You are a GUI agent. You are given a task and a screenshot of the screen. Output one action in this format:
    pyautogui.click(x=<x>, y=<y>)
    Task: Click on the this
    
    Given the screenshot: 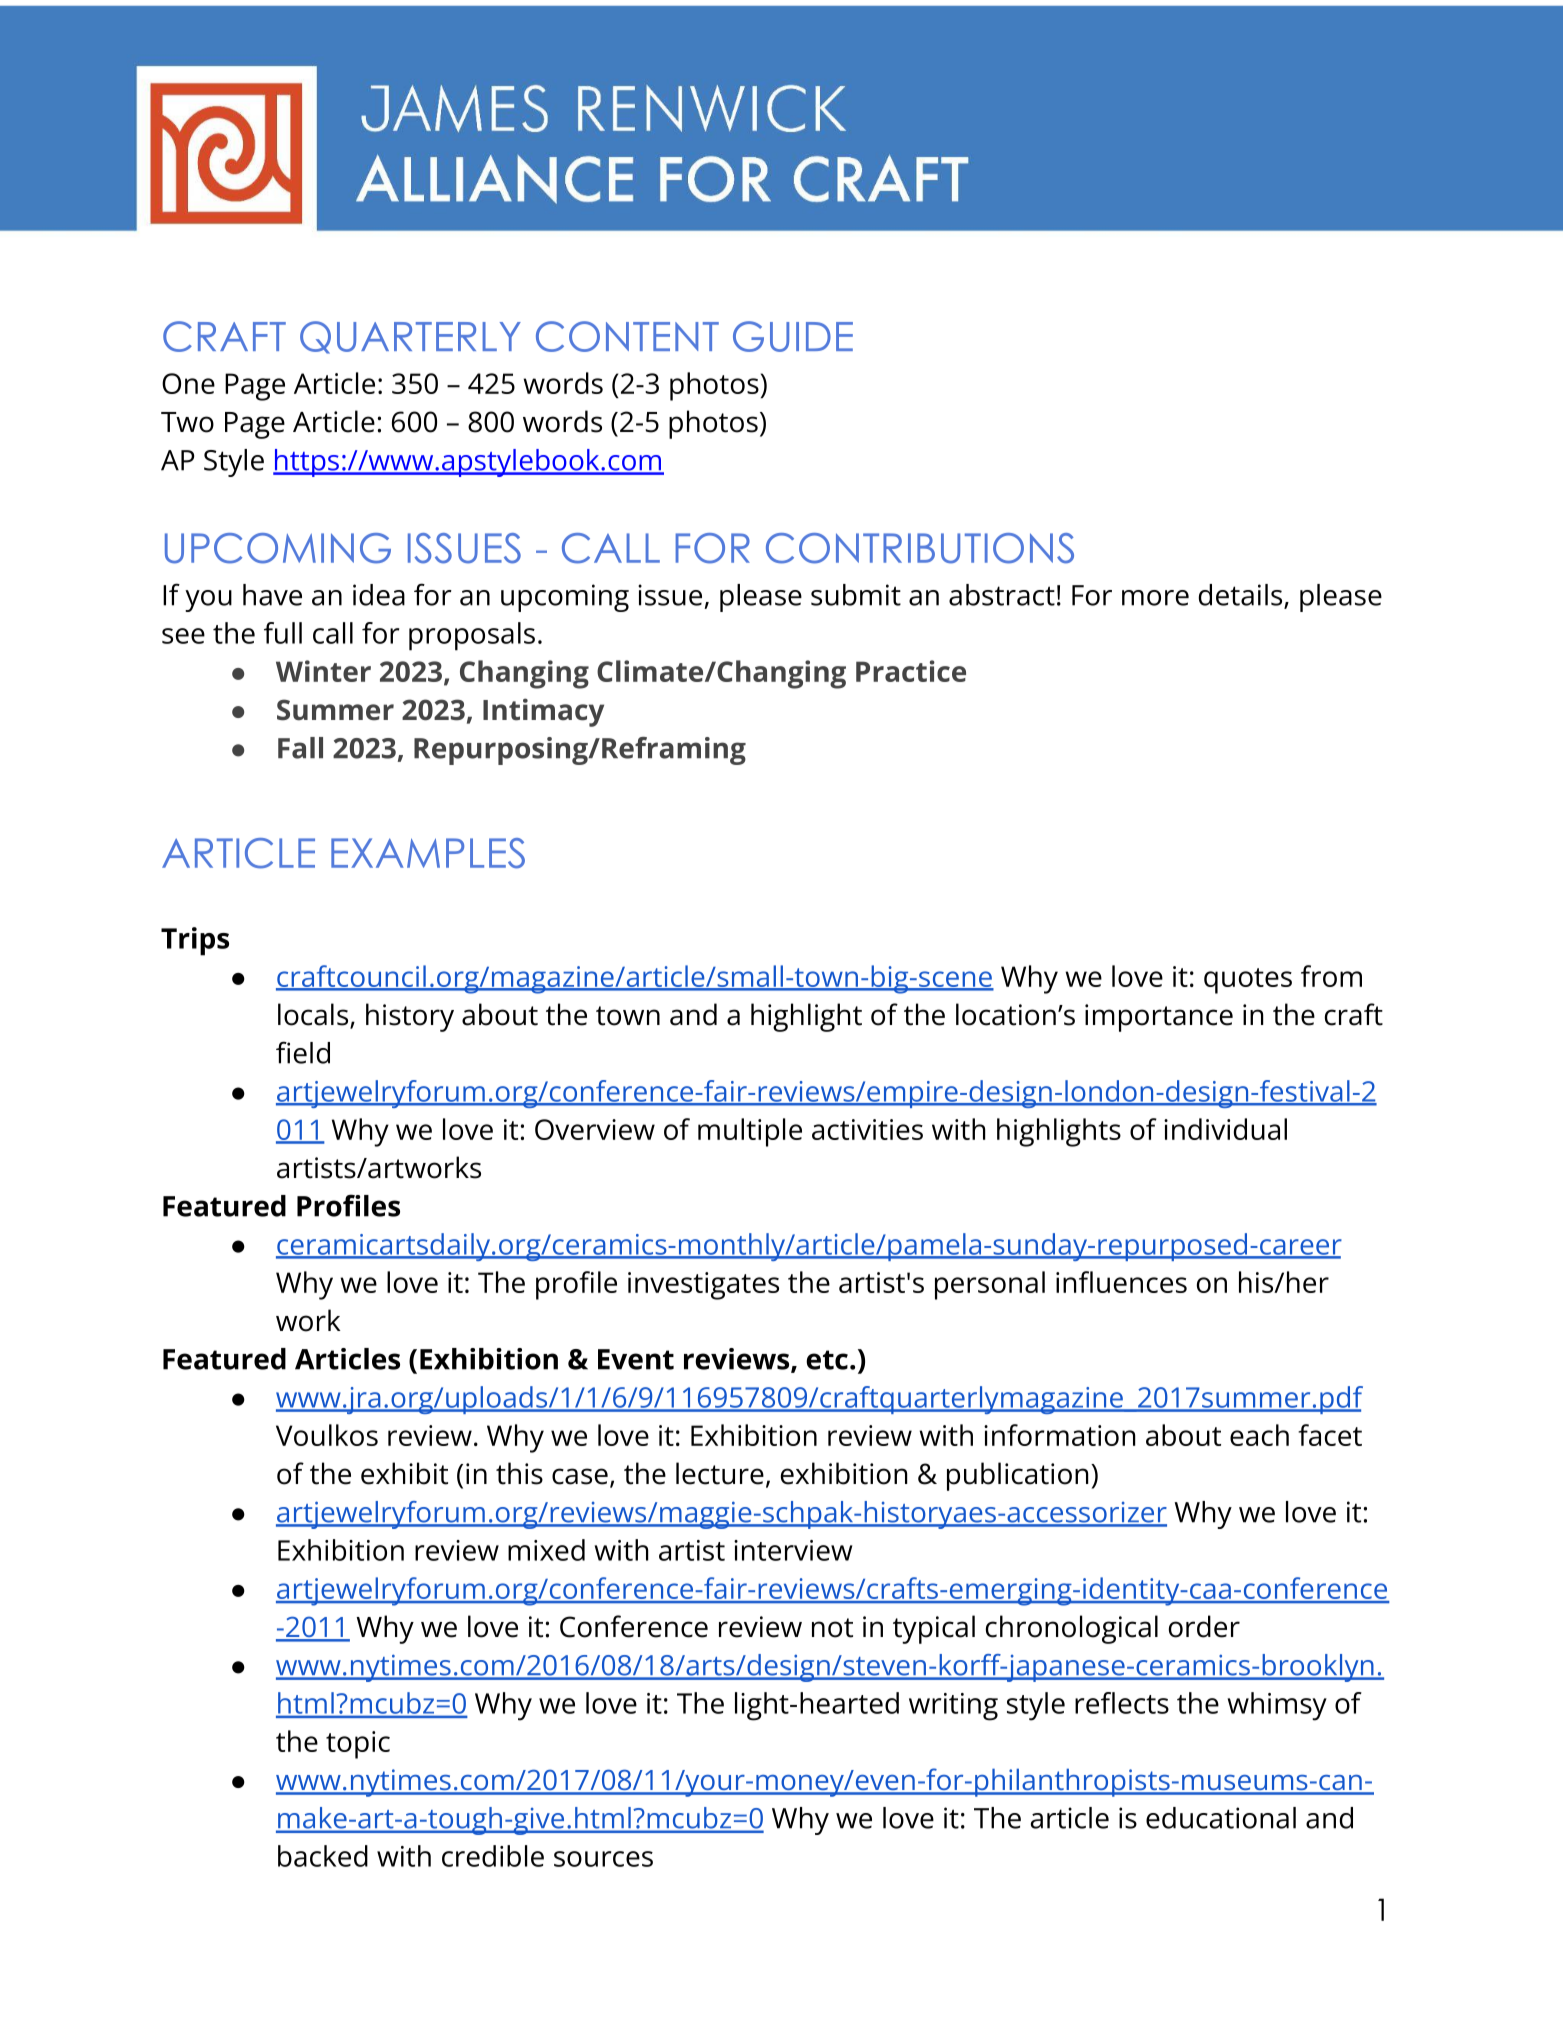 What is the action you would take?
    pyautogui.click(x=519, y=1473)
